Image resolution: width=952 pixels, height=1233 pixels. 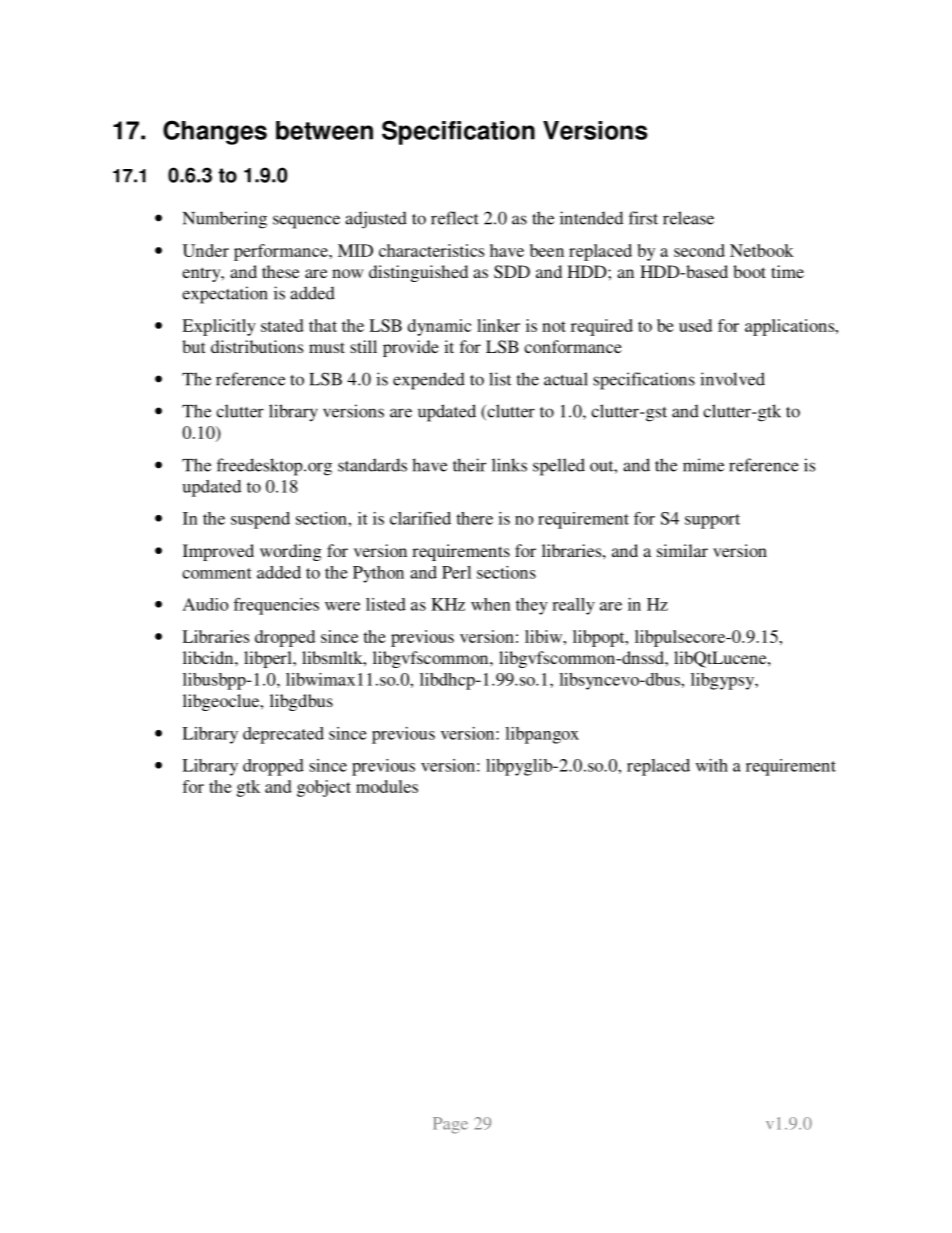 What do you see at coordinates (450, 1125) in the screenshot?
I see `Page` at bounding box center [450, 1125].
